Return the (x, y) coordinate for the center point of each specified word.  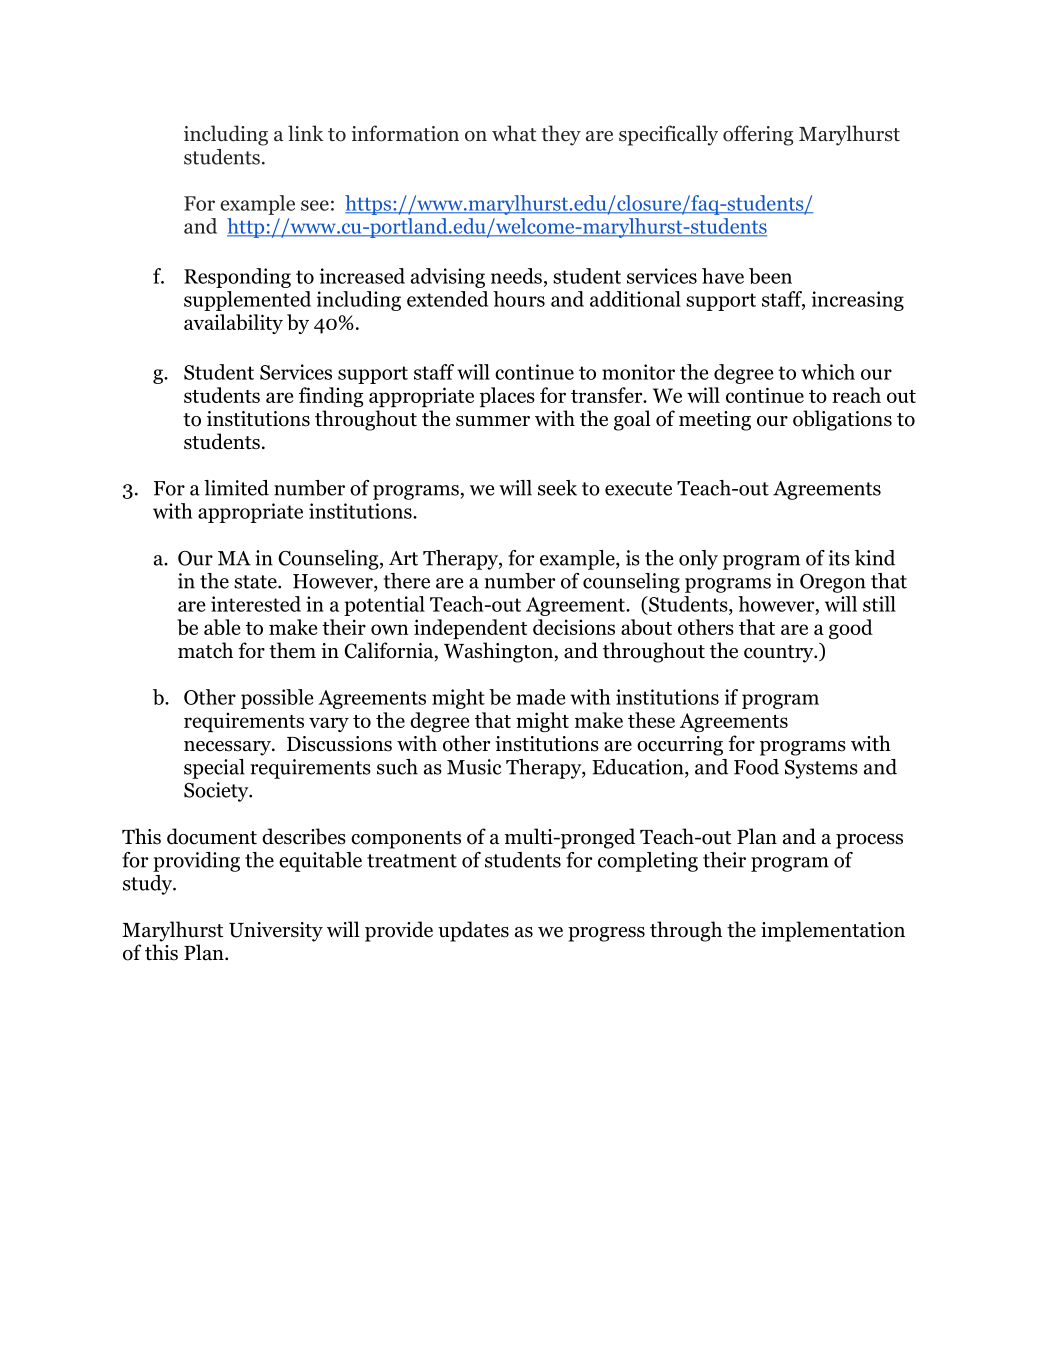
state (256, 582)
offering (758, 135)
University (276, 932)
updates (473, 931)
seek (557, 488)
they (561, 135)
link (306, 133)
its (839, 558)
